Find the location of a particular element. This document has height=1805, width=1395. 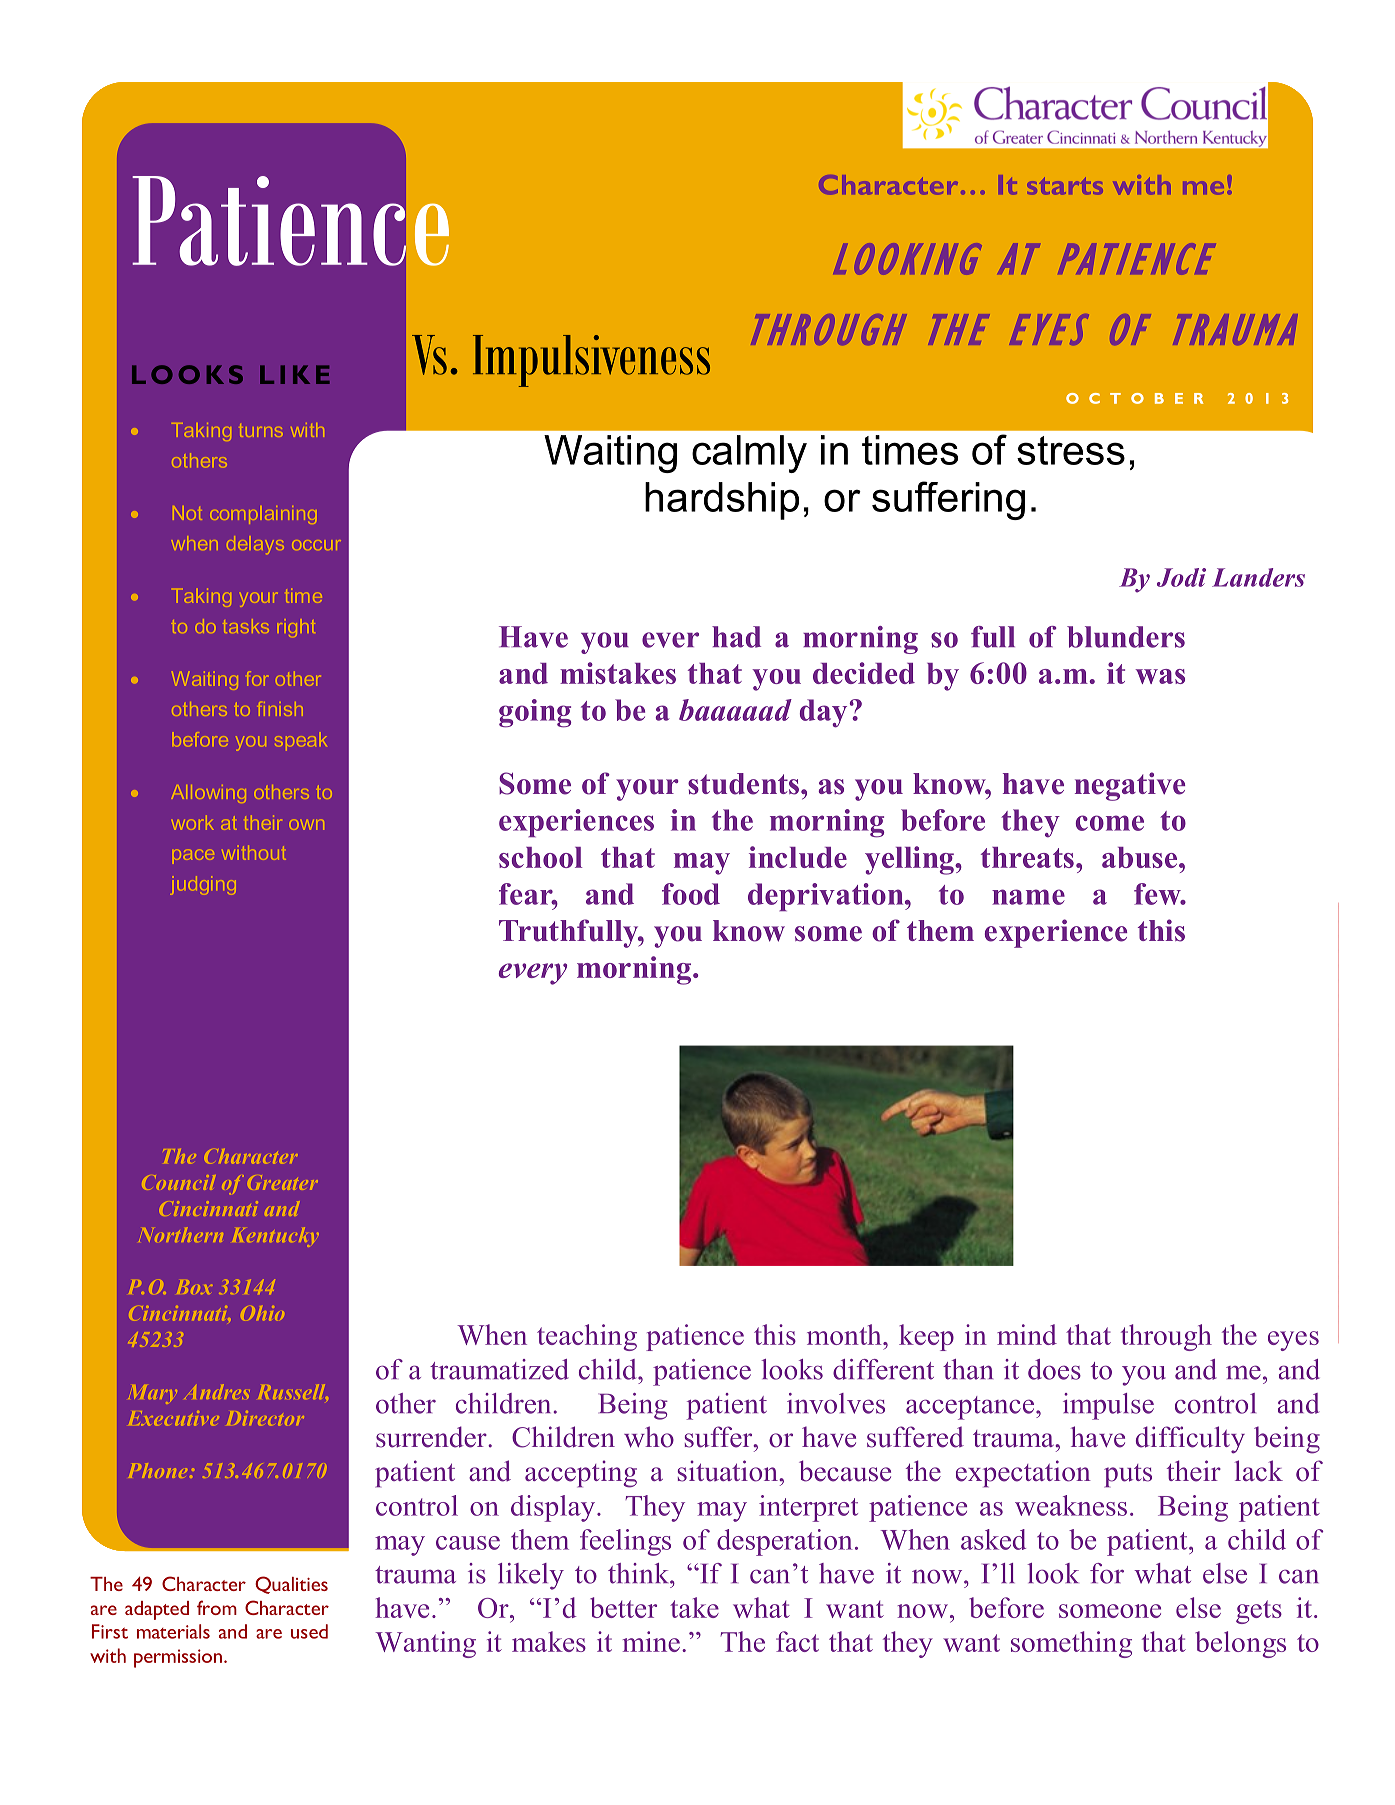

deprivation is located at coordinates (827, 897).
